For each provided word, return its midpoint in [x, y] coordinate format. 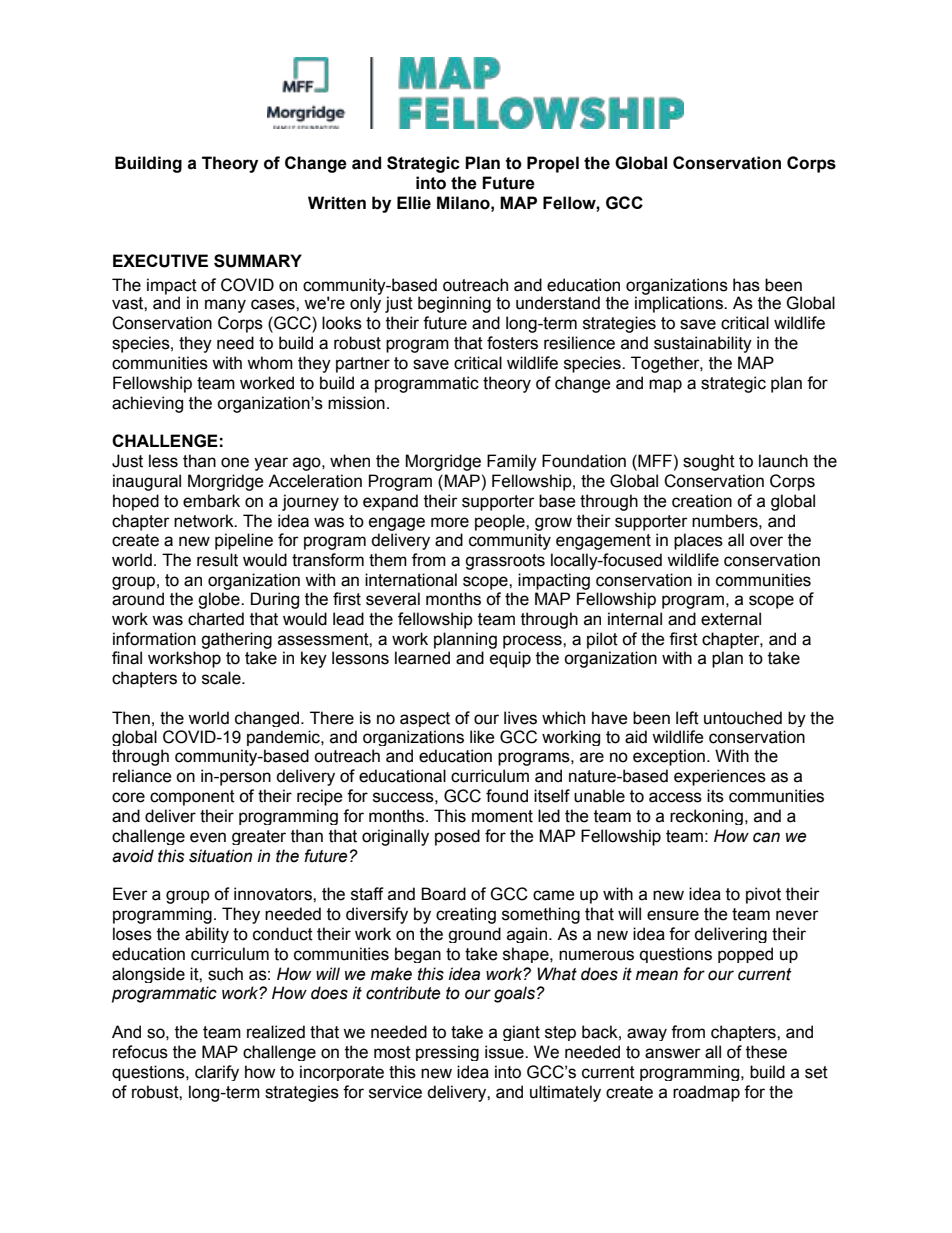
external [731, 619]
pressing [447, 1053]
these [766, 1052]
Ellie [414, 203]
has [746, 285]
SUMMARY [258, 261]
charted [216, 619]
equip [510, 659]
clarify [217, 1073]
